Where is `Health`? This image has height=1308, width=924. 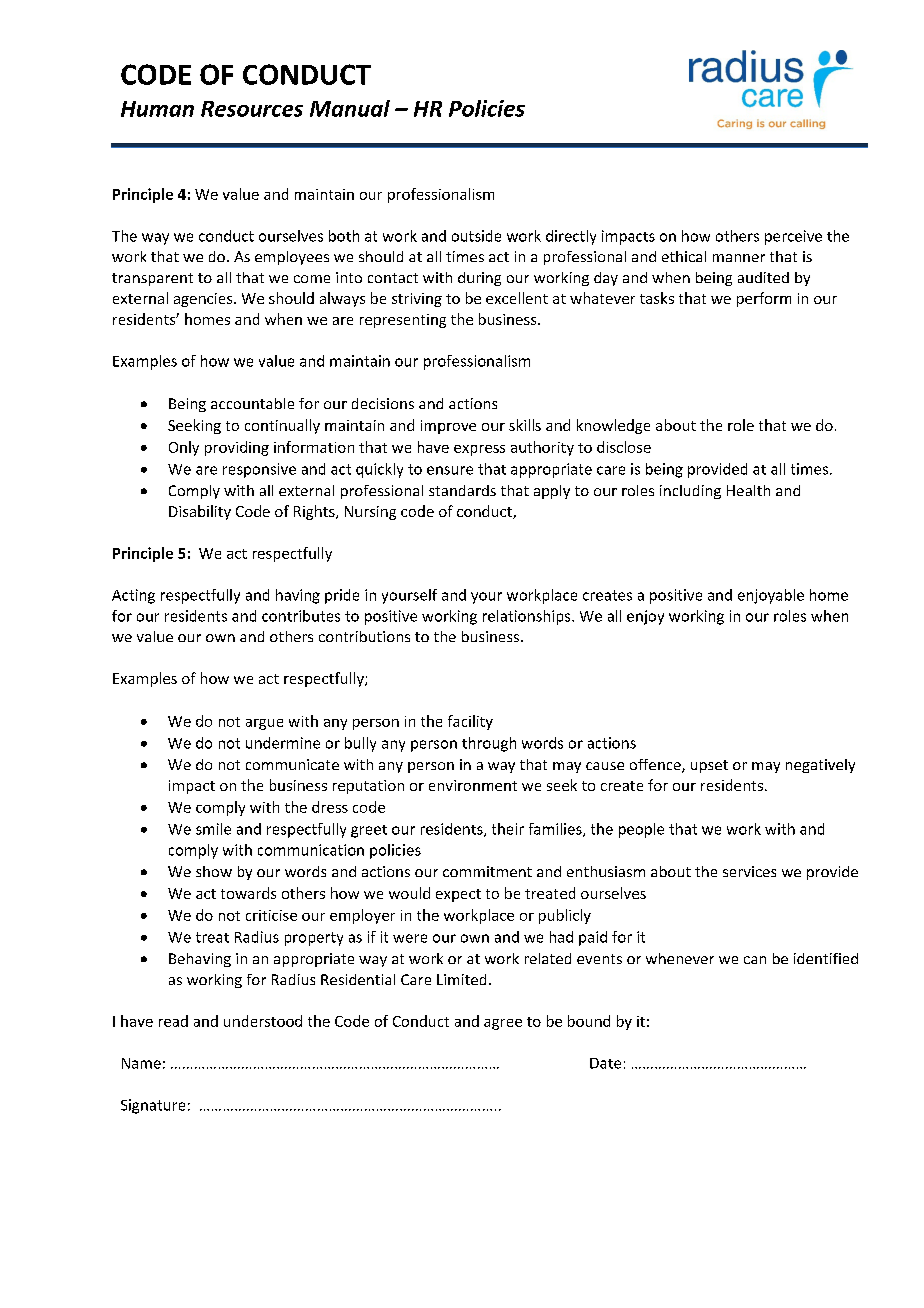
Health is located at coordinates (748, 490).
